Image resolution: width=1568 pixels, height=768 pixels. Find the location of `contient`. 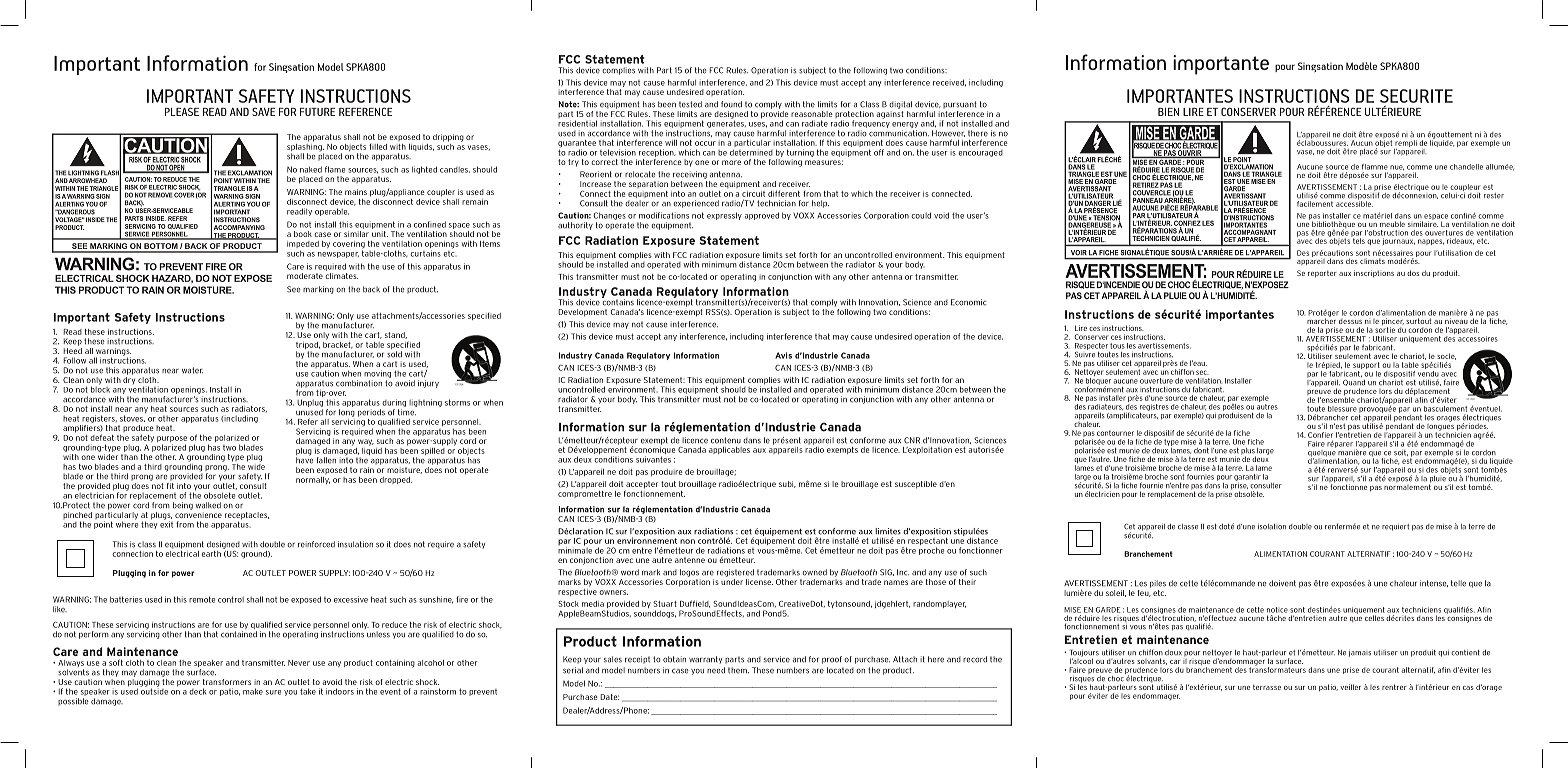

contient is located at coordinates (1465, 653).
